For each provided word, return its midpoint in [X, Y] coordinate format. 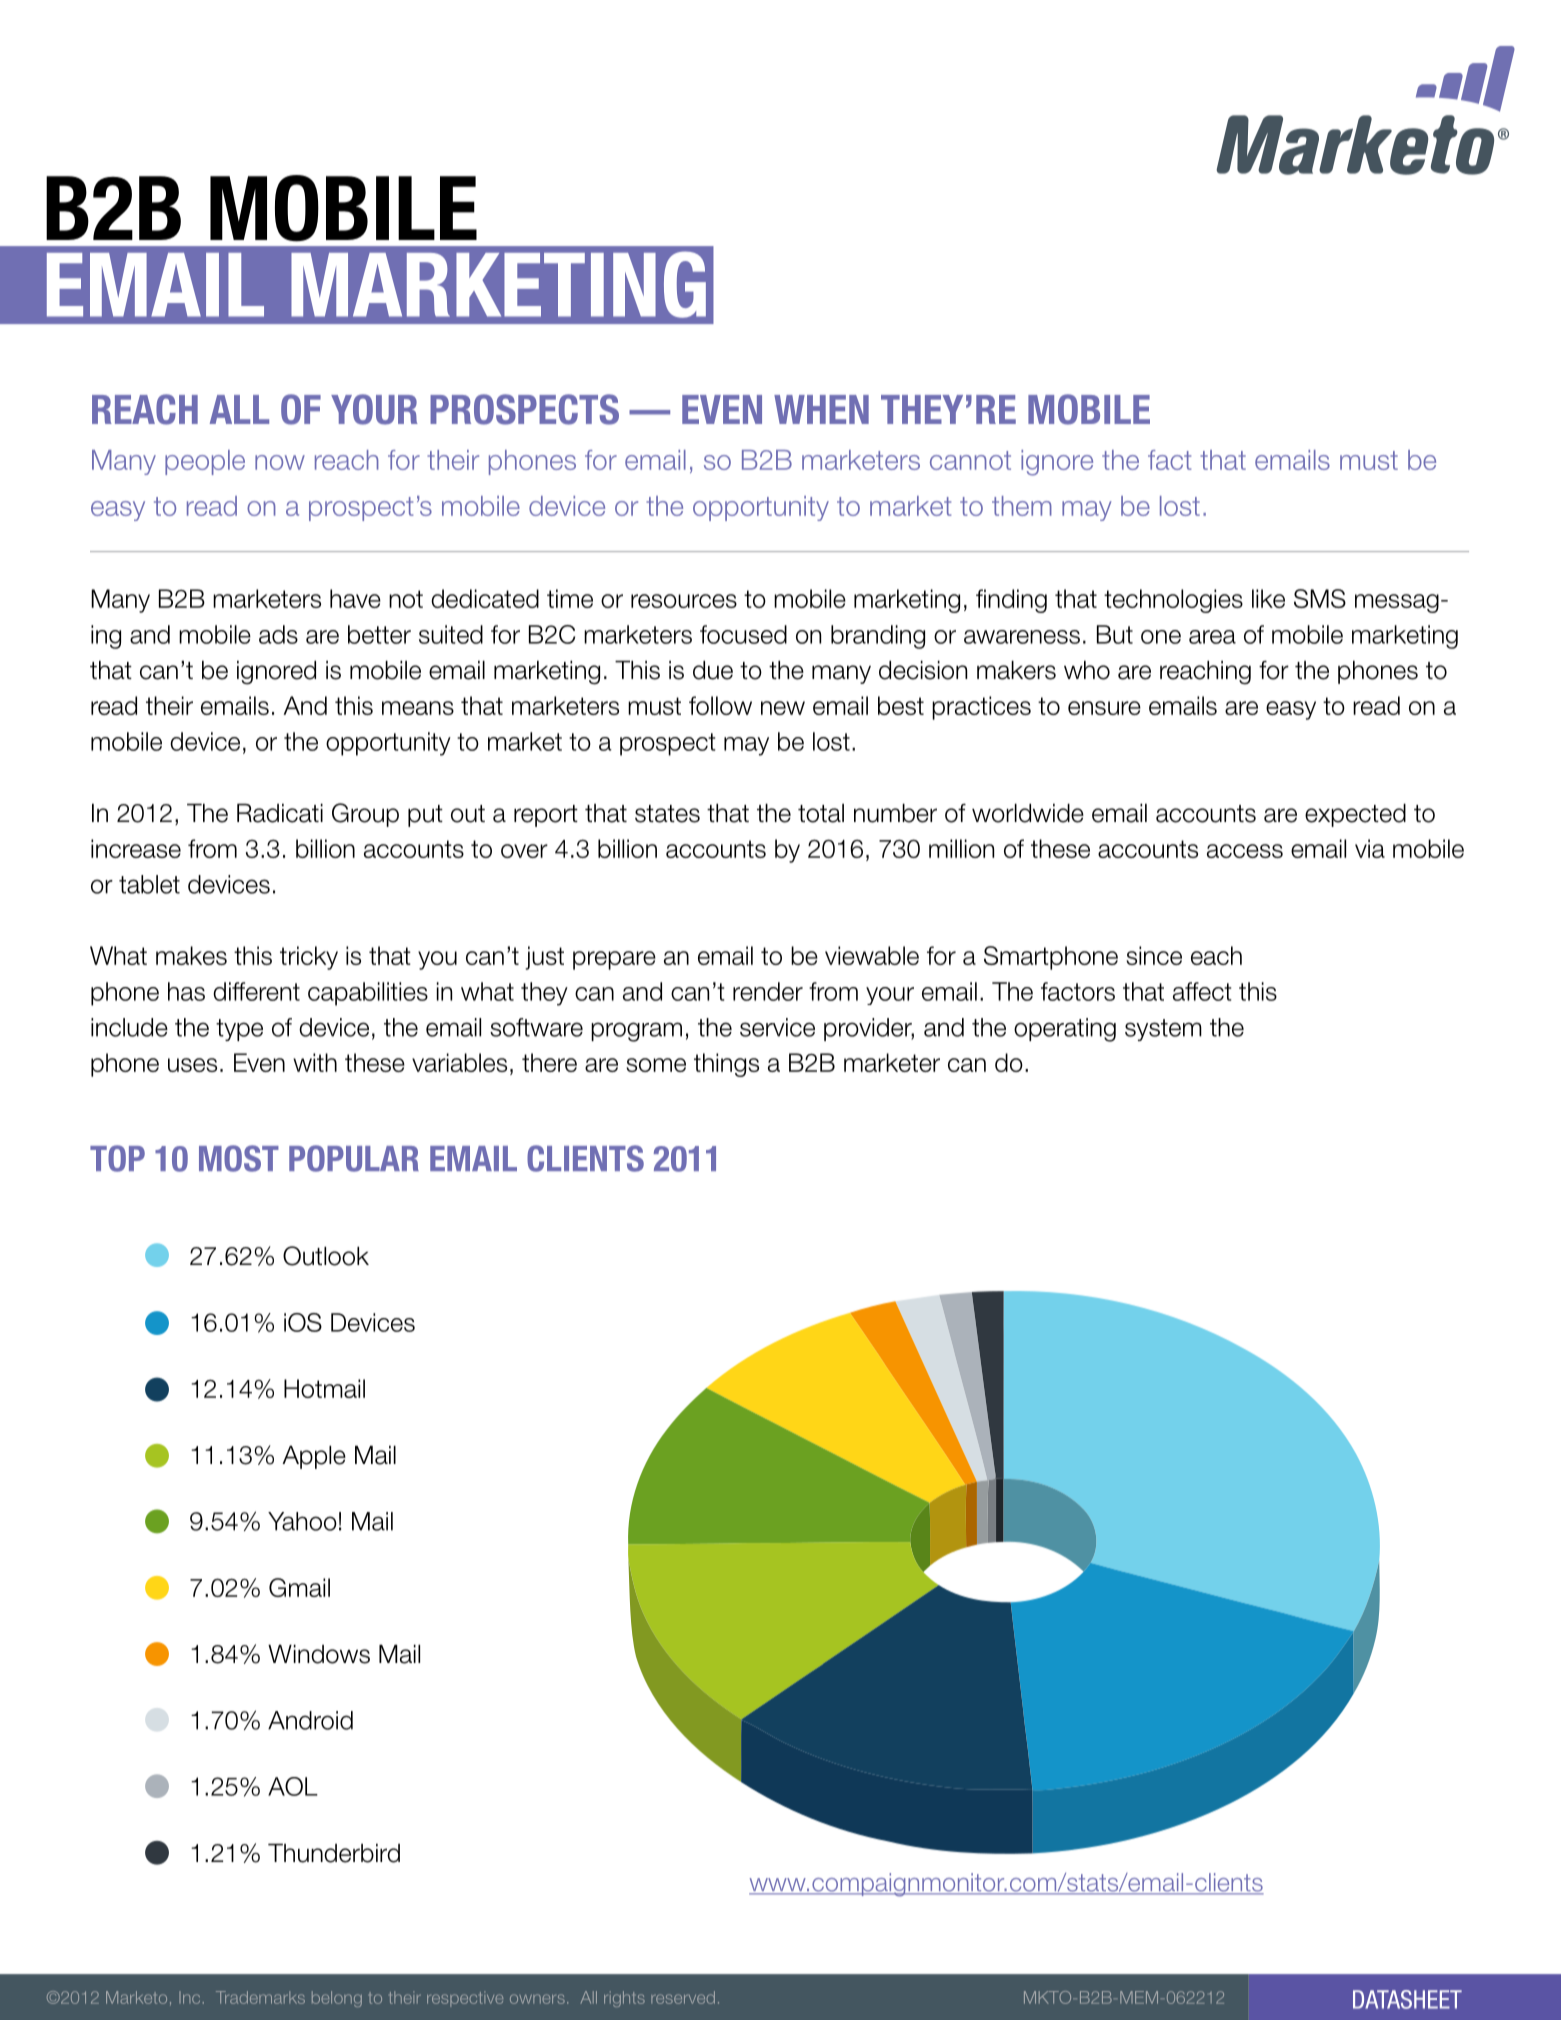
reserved [683, 1997]
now [280, 462]
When [821, 409]
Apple [314, 1457]
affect [1202, 991]
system [1163, 1030]
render [768, 991]
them [1022, 506]
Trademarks [260, 1997]
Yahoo [302, 1521]
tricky [309, 958]
